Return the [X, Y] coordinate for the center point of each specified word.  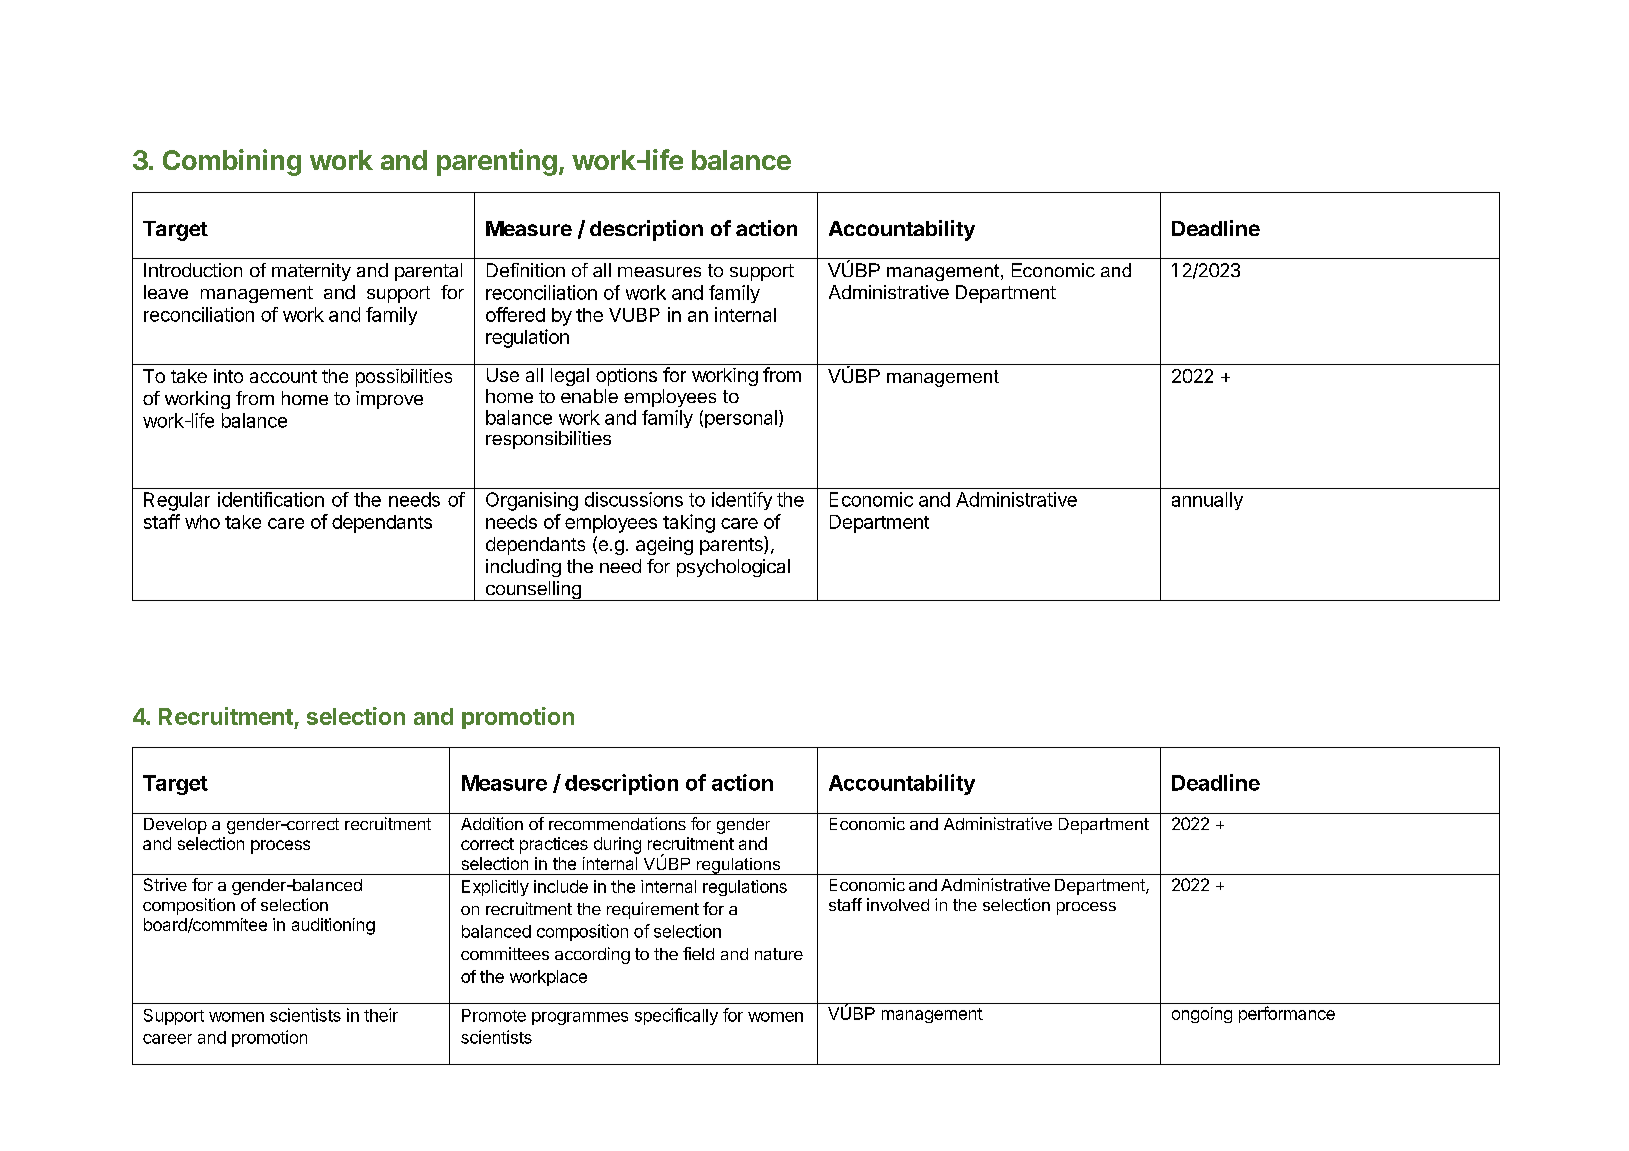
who [202, 522]
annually [1207, 501]
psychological [733, 568]
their [381, 1015]
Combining [232, 162]
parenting [497, 162]
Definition [526, 270]
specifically [676, 1016]
